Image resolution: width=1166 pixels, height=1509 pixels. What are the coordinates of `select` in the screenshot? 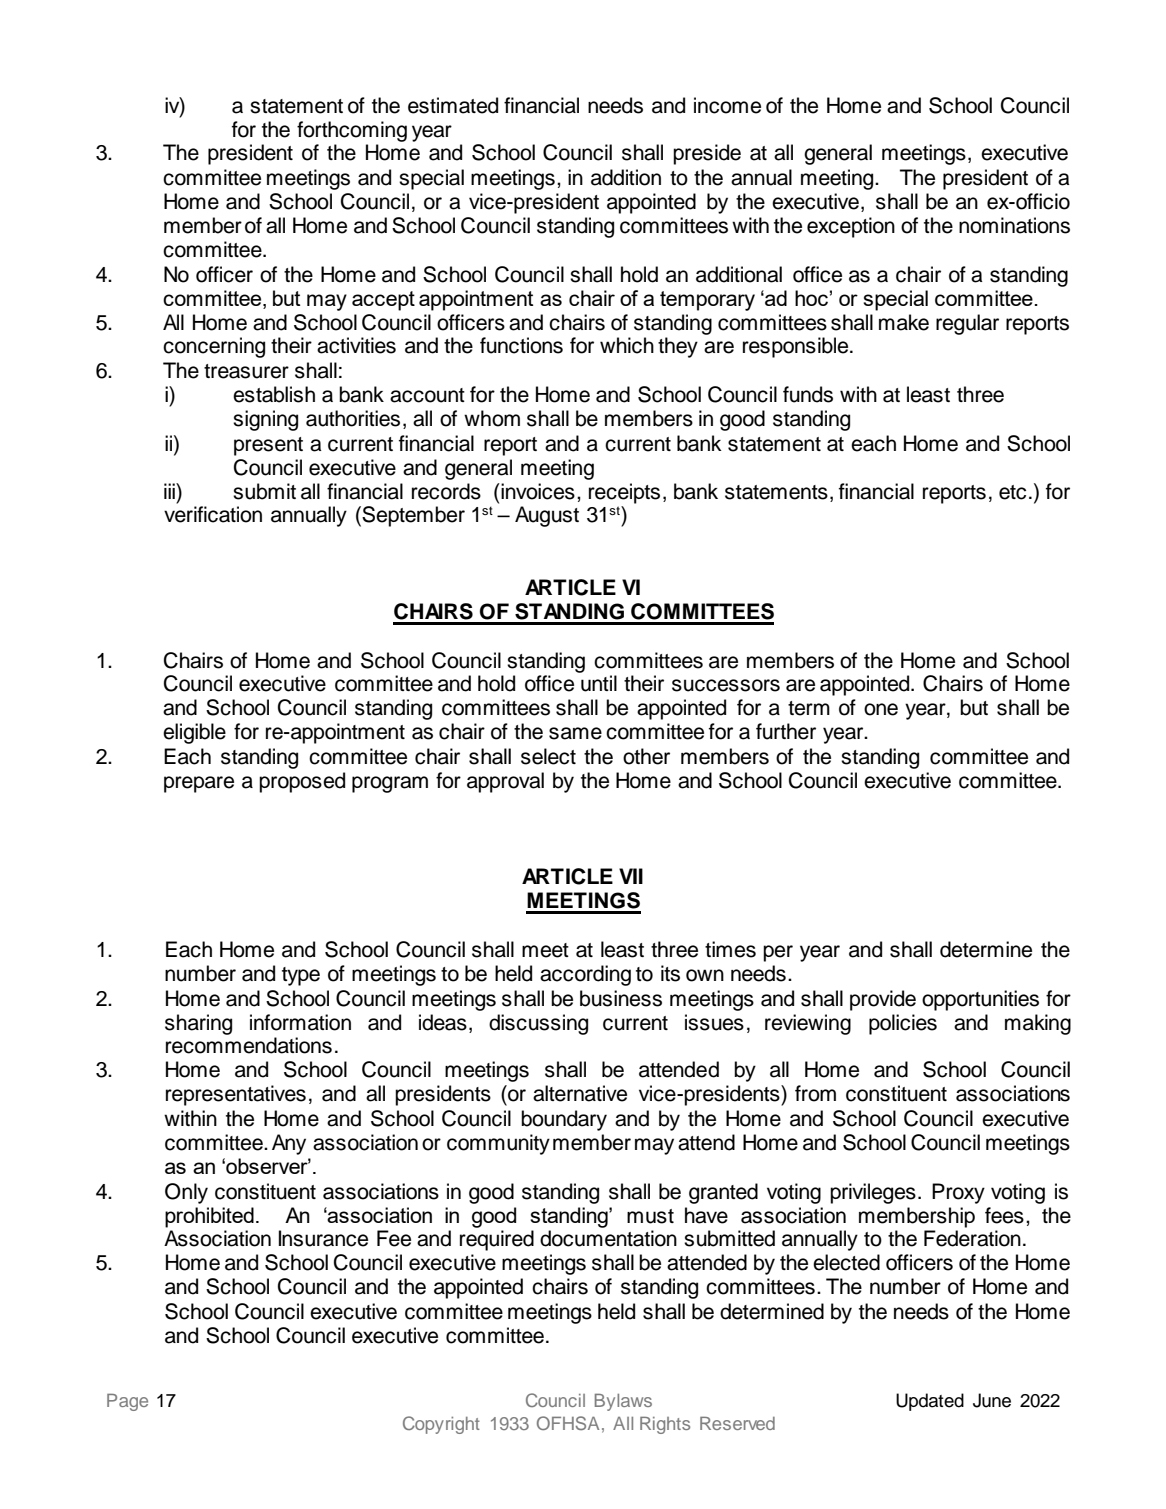 It's located at (548, 756).
